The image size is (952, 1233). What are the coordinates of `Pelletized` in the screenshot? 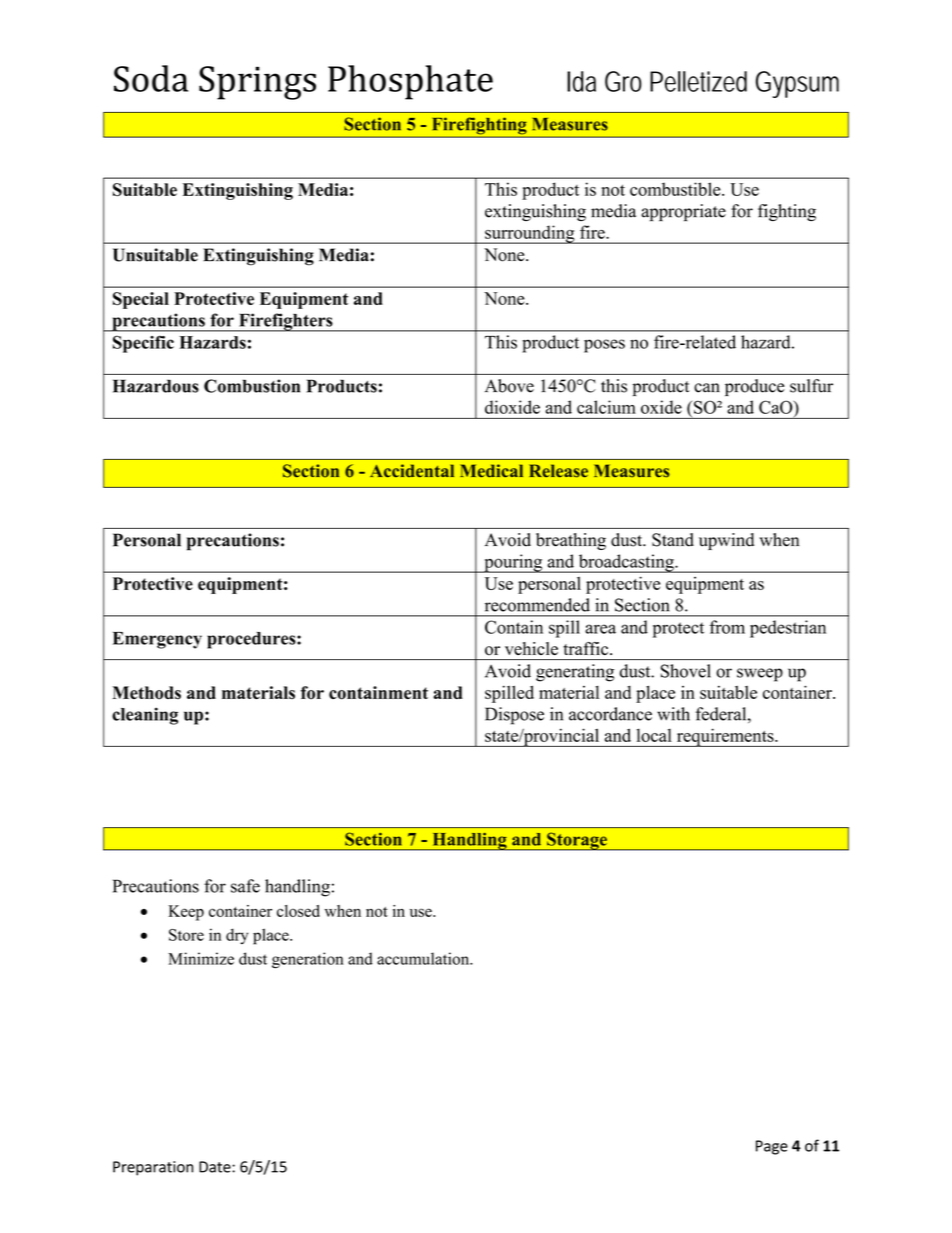 It's located at (698, 81).
